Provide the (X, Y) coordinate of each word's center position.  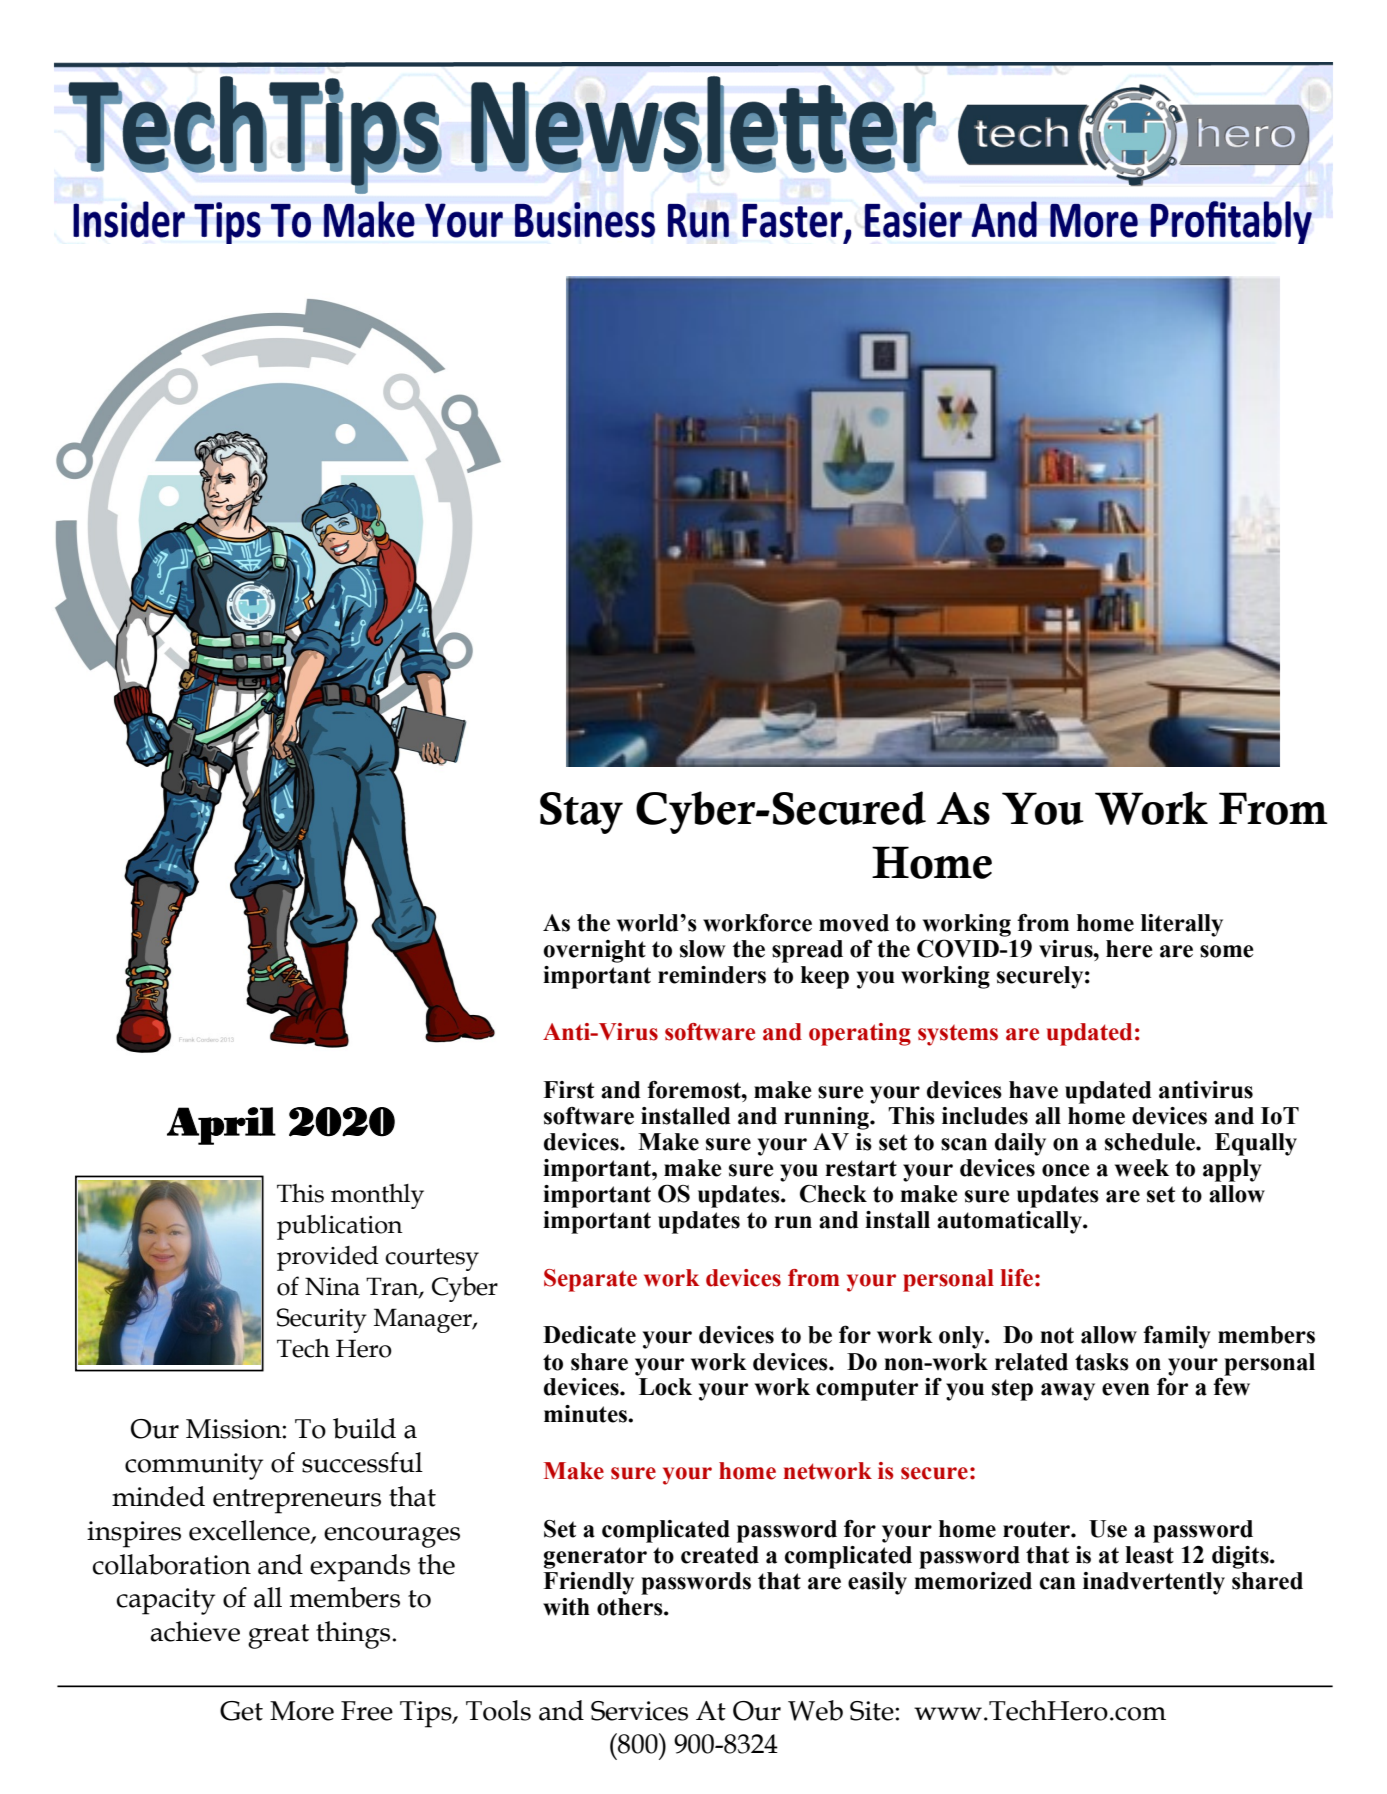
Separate (590, 1280)
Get (241, 1711)
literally (1182, 925)
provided (328, 1258)
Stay (581, 813)
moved (854, 923)
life (1017, 1278)
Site (873, 1711)
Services (639, 1711)
